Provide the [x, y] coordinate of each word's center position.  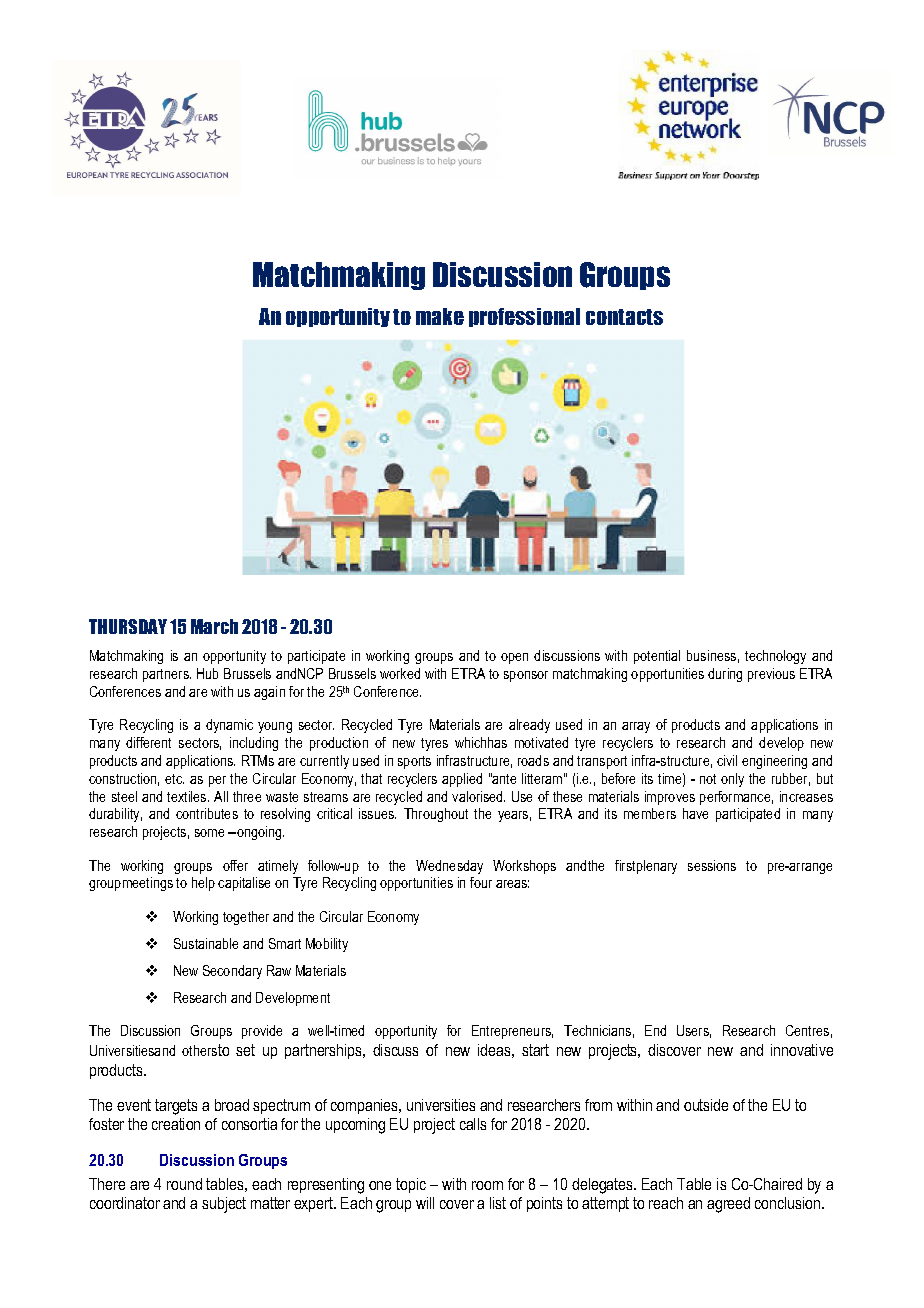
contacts [624, 317]
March [214, 626]
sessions [712, 865]
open [514, 658]
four [481, 882]
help [203, 884]
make [440, 316]
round [184, 1184]
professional [524, 317]
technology [775, 657]
